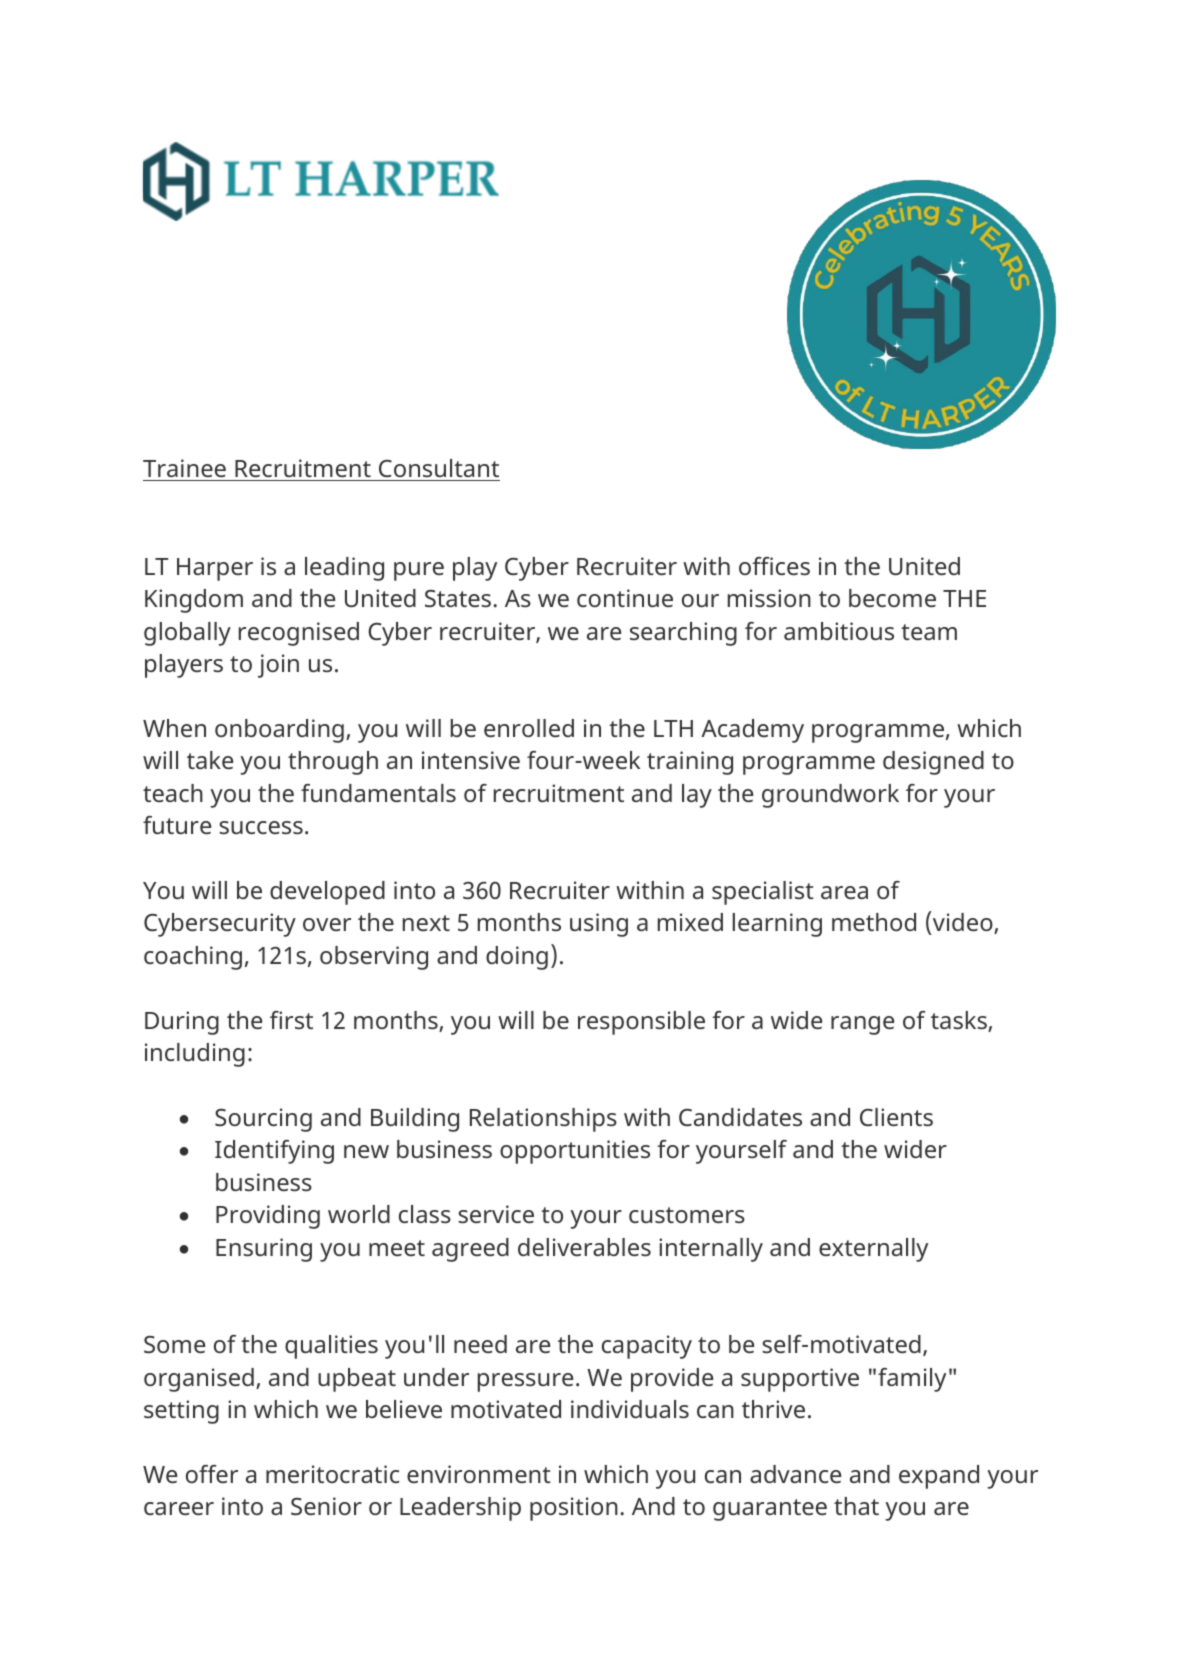 The width and height of the screenshot is (1182, 1671). Describe the element at coordinates (438, 470) in the screenshot. I see `Consultant` at that location.
